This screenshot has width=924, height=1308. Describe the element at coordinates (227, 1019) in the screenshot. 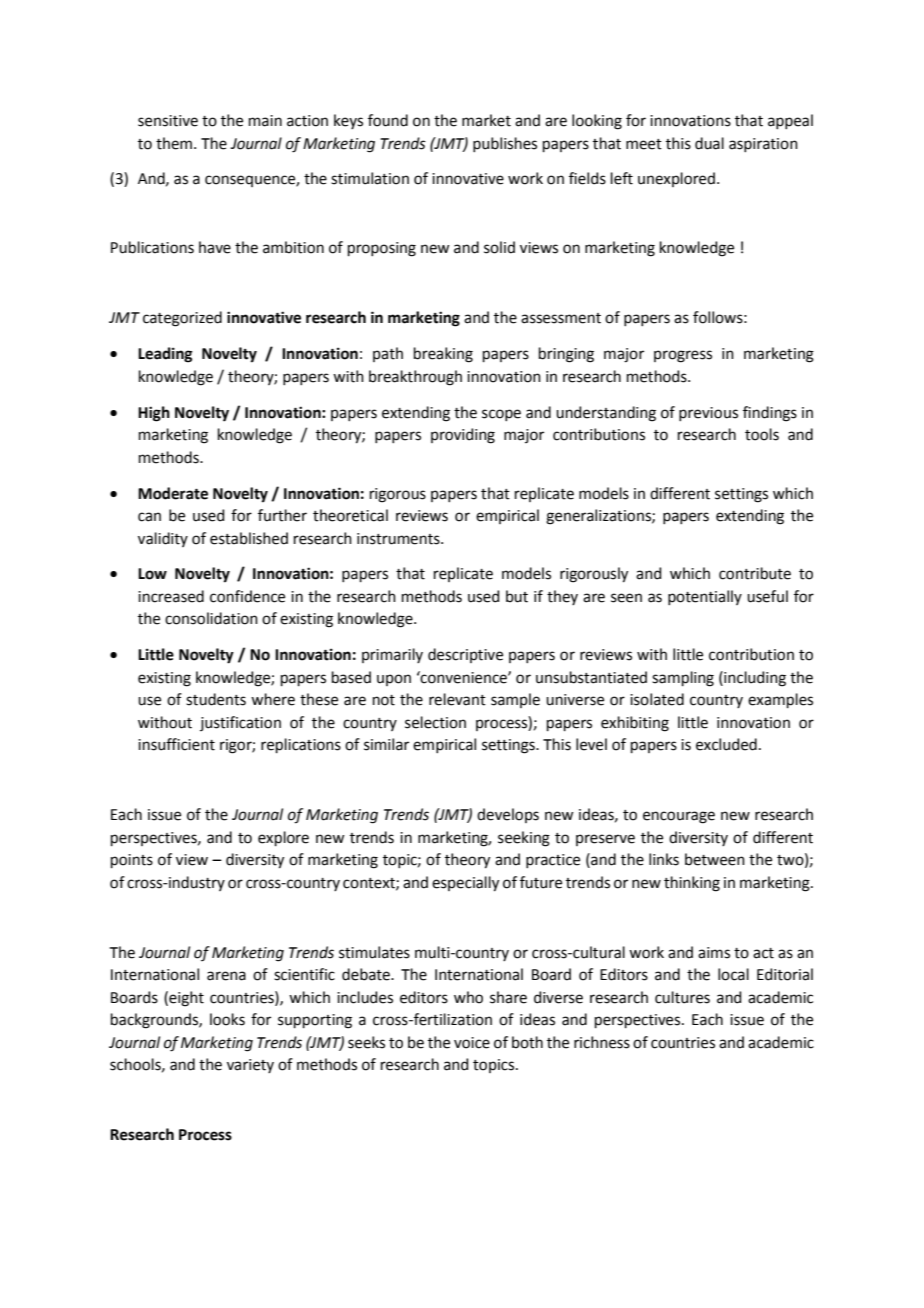

I see `looks` at that location.
